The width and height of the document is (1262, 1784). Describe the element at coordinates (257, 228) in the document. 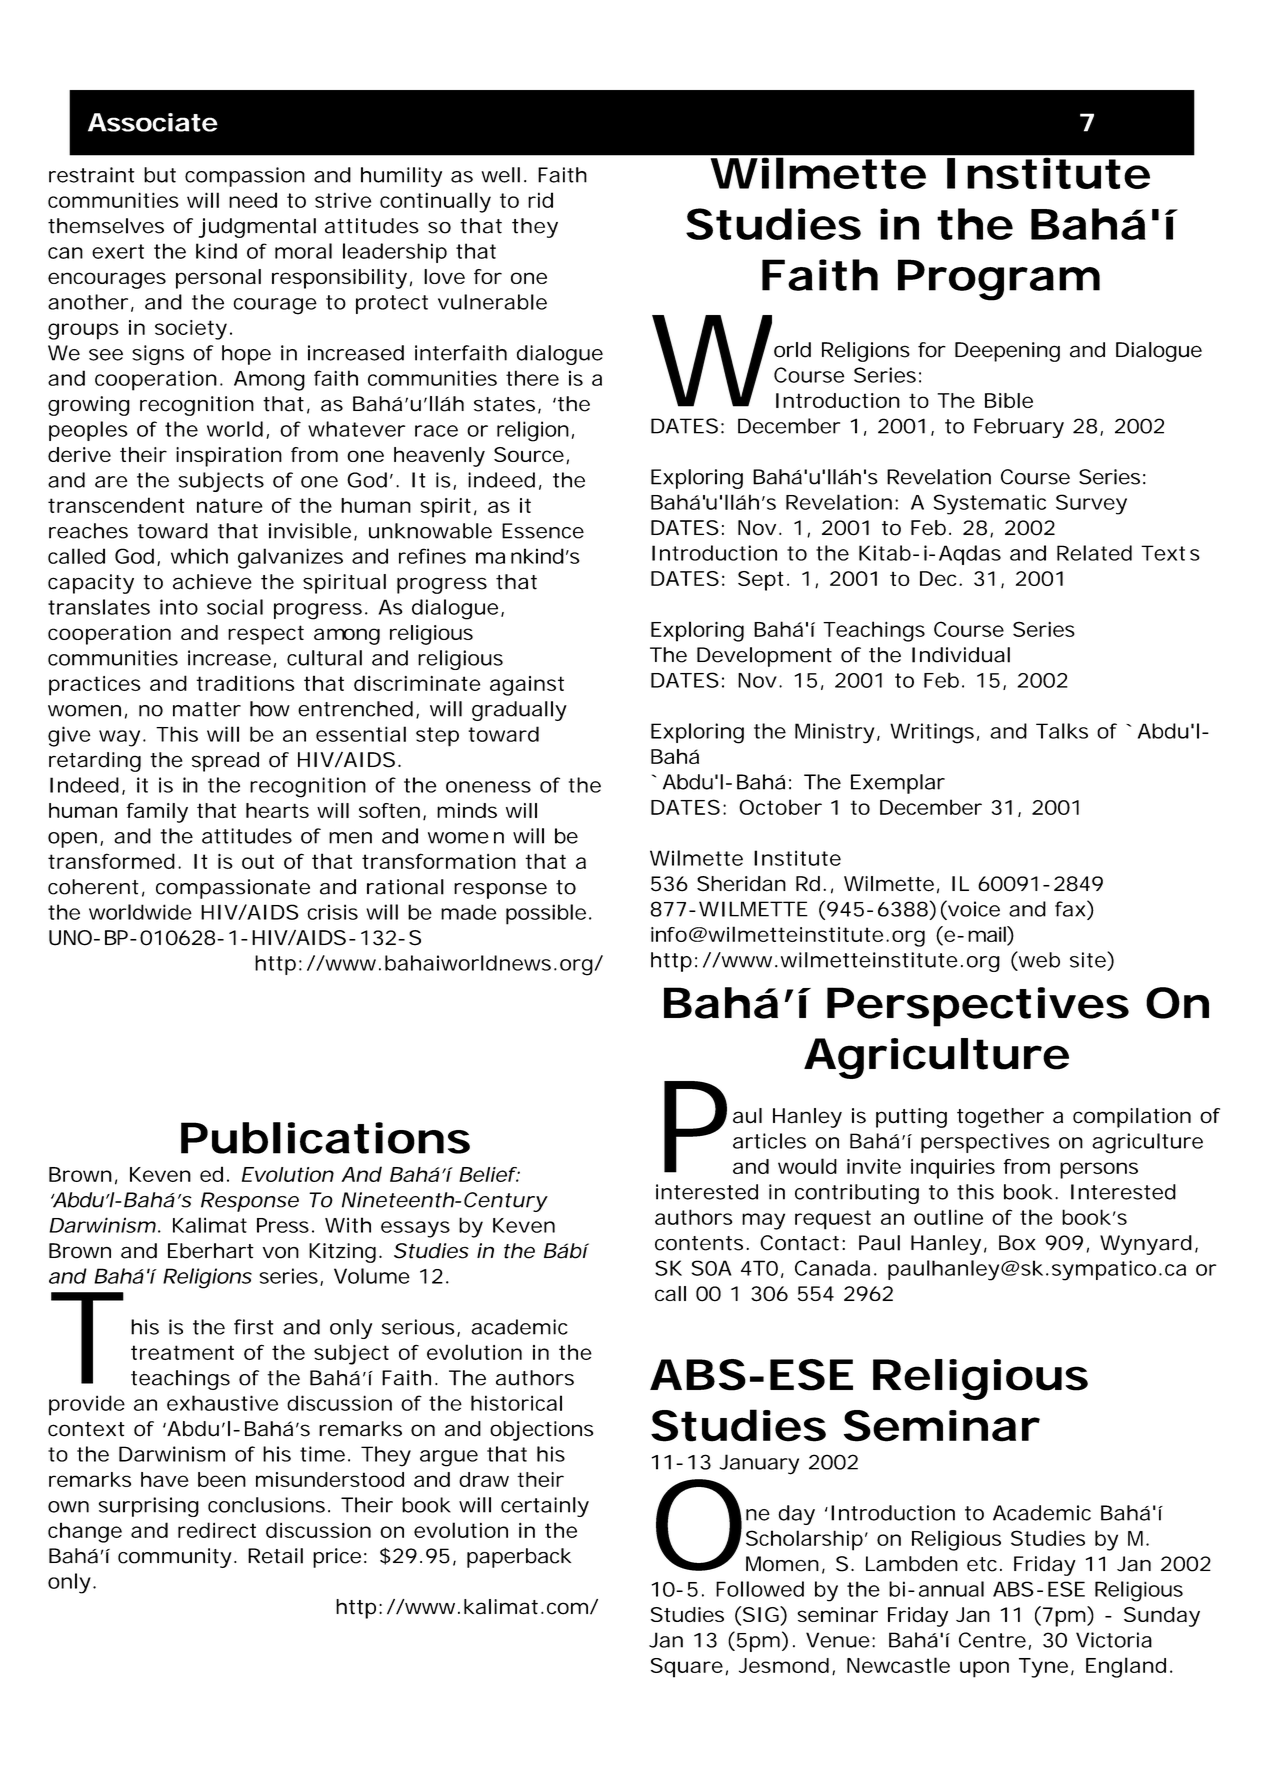

I see `judgmental` at that location.
